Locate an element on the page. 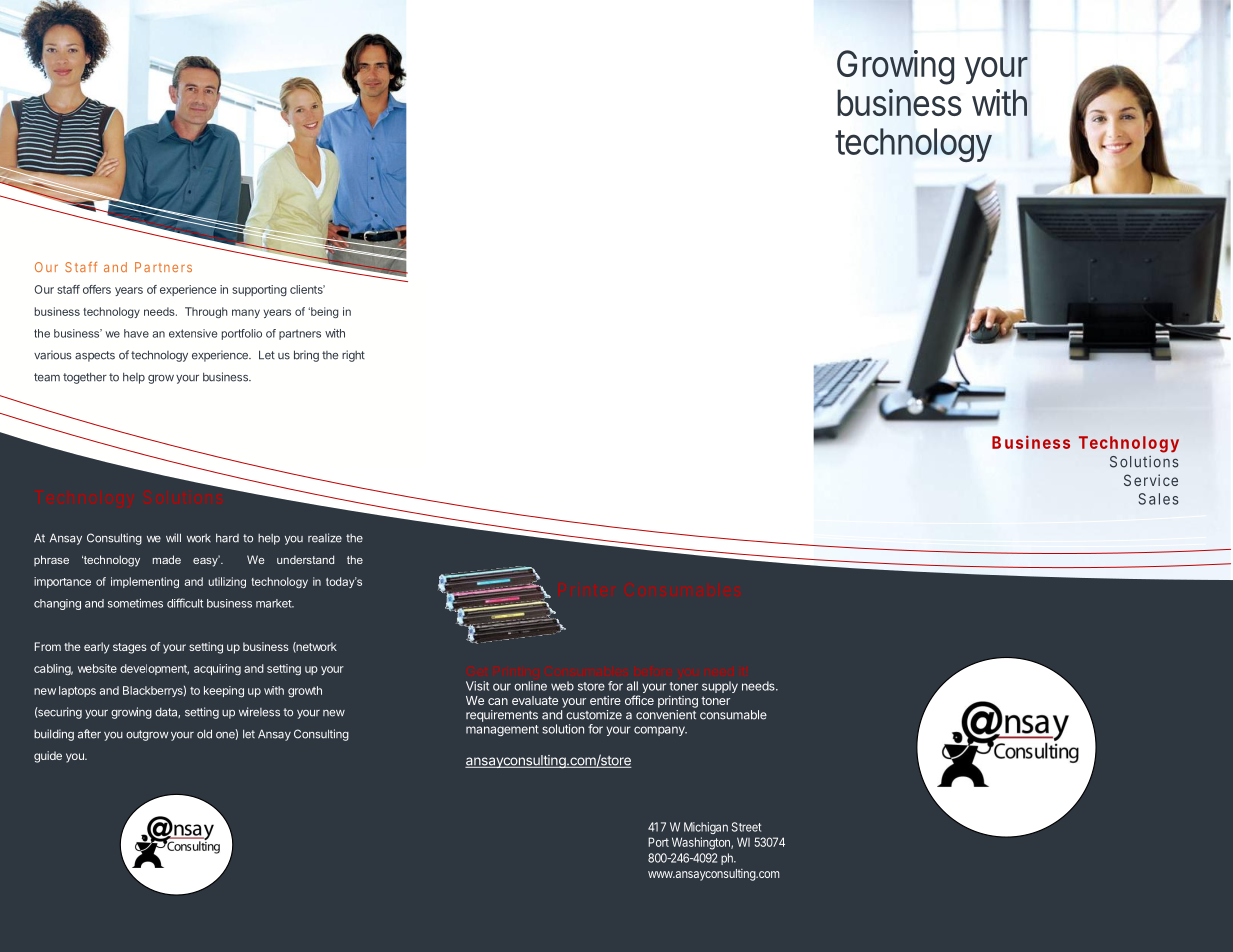 Image resolution: width=1233 pixels, height=952 pixels. Sales is located at coordinates (1159, 499).
